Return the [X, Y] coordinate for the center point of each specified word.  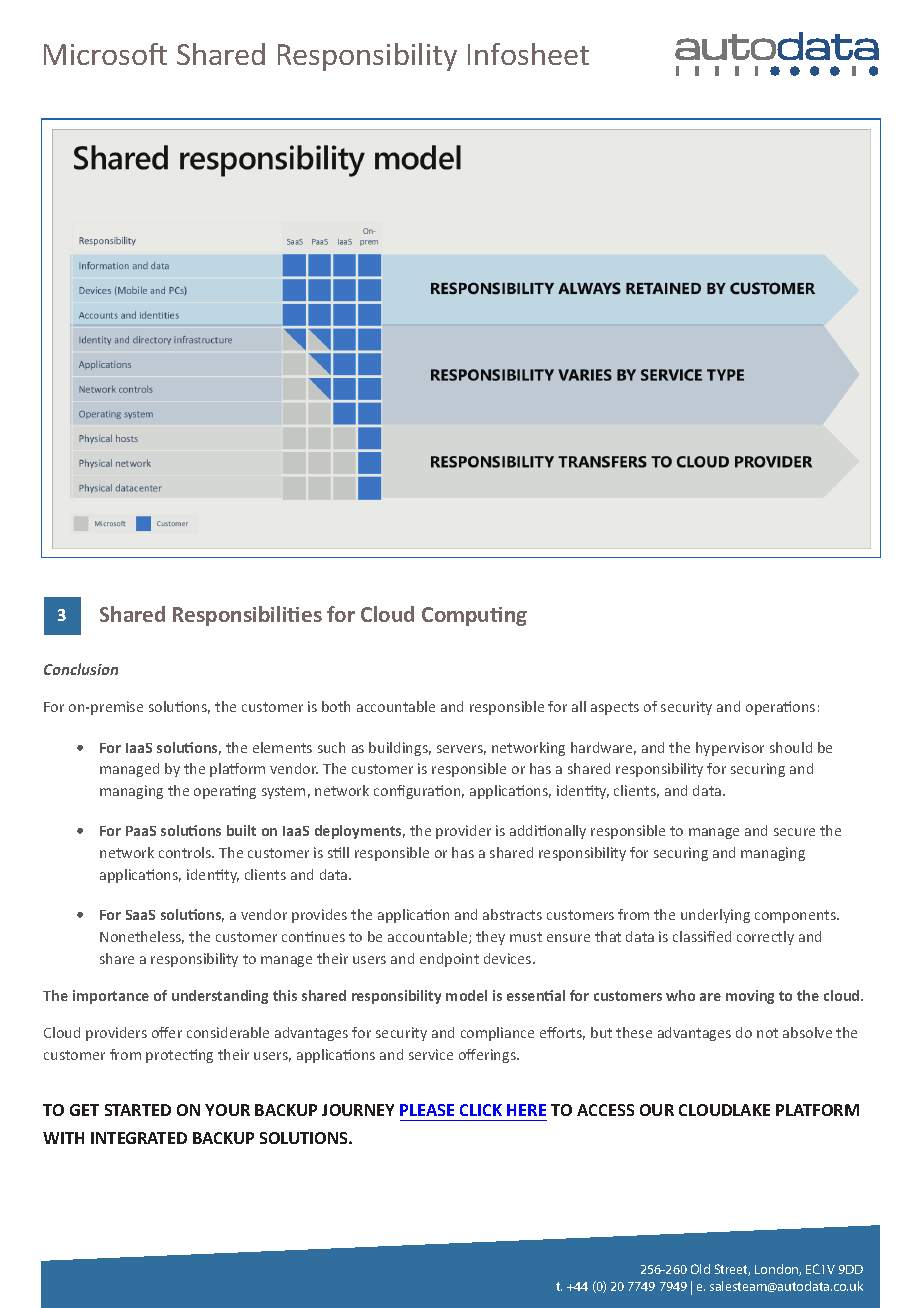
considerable [228, 1032]
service [431, 1054]
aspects [615, 708]
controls [186, 852]
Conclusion [81, 669]
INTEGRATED [139, 1138]
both [336, 706]
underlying [715, 916]
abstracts [512, 914]
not [767, 1033]
